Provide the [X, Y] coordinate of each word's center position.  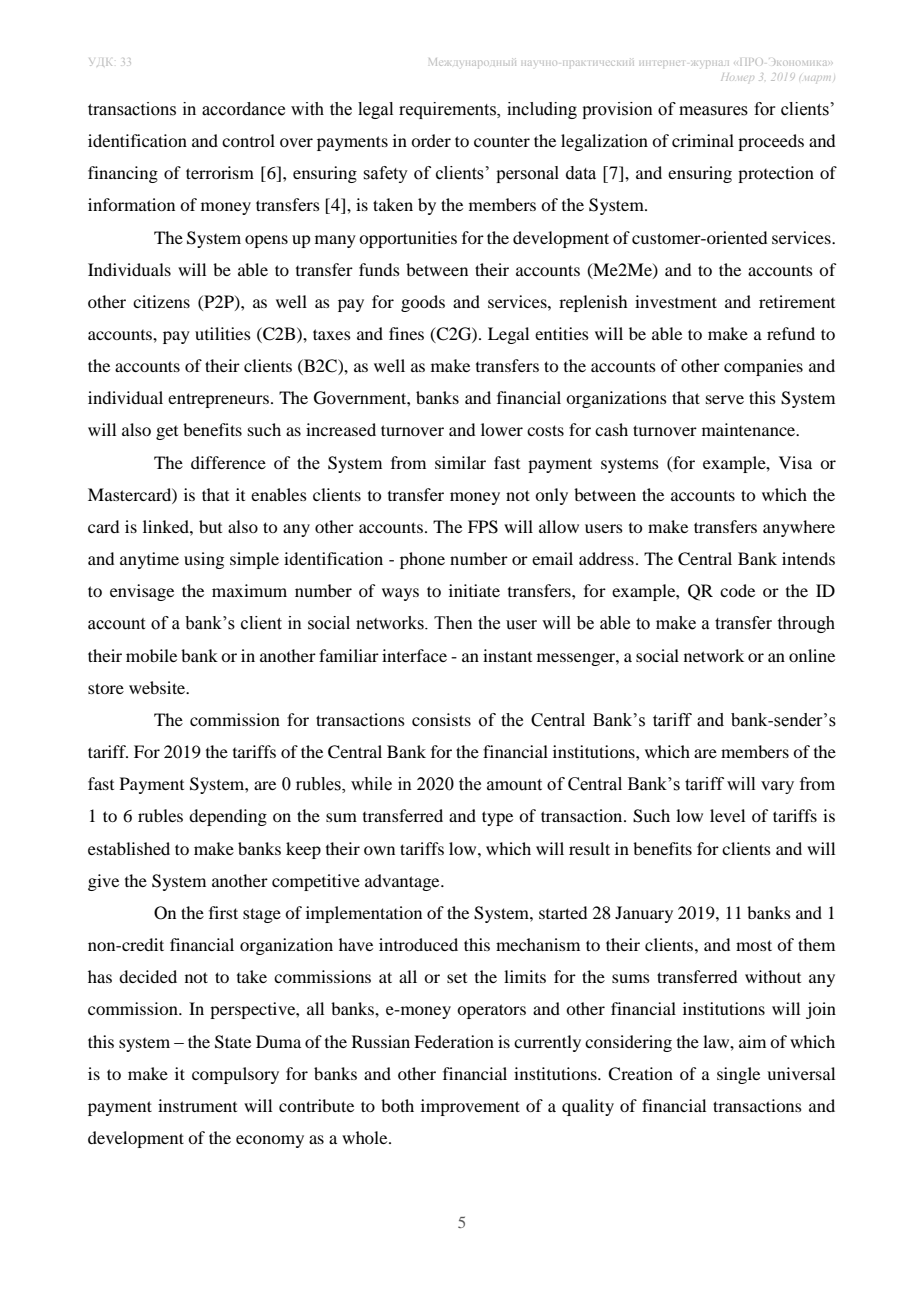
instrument [197, 1105]
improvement [470, 1107]
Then [453, 623]
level [727, 815]
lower [502, 429]
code [737, 590]
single [738, 1075]
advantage [403, 882]
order [431, 140]
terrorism [220, 172]
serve [725, 399]
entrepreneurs [218, 400]
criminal [703, 140]
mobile [151, 655]
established [129, 848]
